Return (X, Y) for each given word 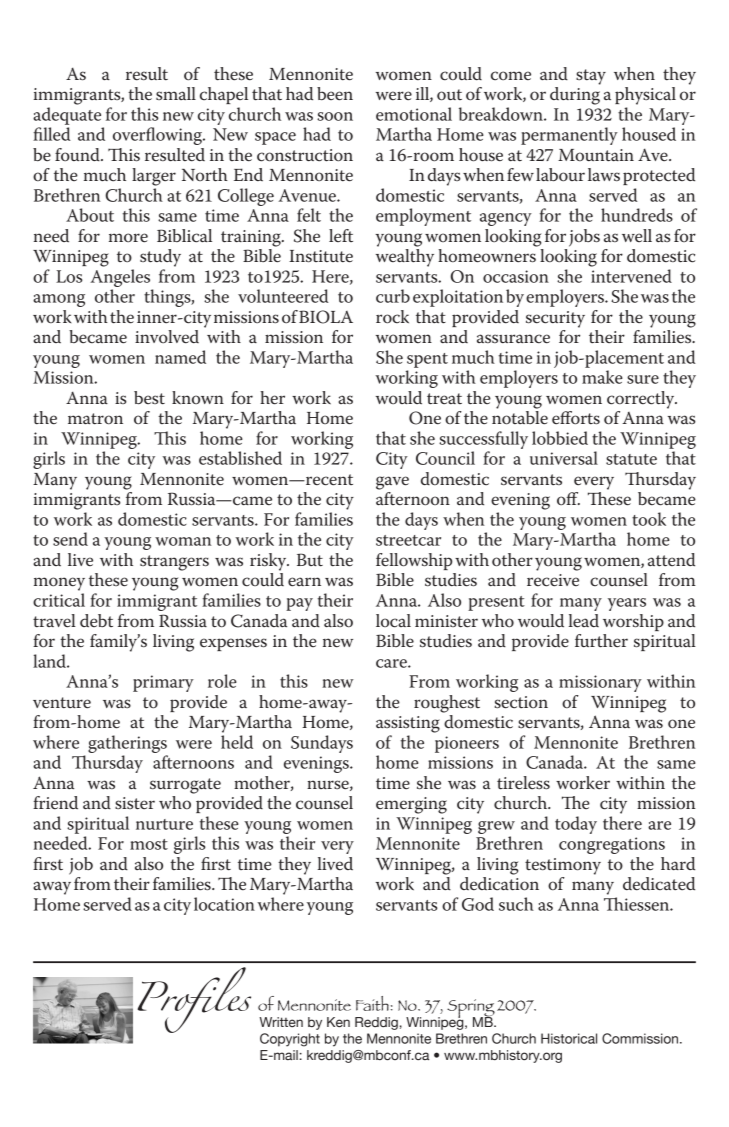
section (521, 702)
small (176, 93)
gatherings (127, 744)
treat (444, 399)
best (149, 398)
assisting (408, 724)
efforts (576, 418)
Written (281, 1022)
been (335, 94)
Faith (372, 1003)
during (575, 96)
